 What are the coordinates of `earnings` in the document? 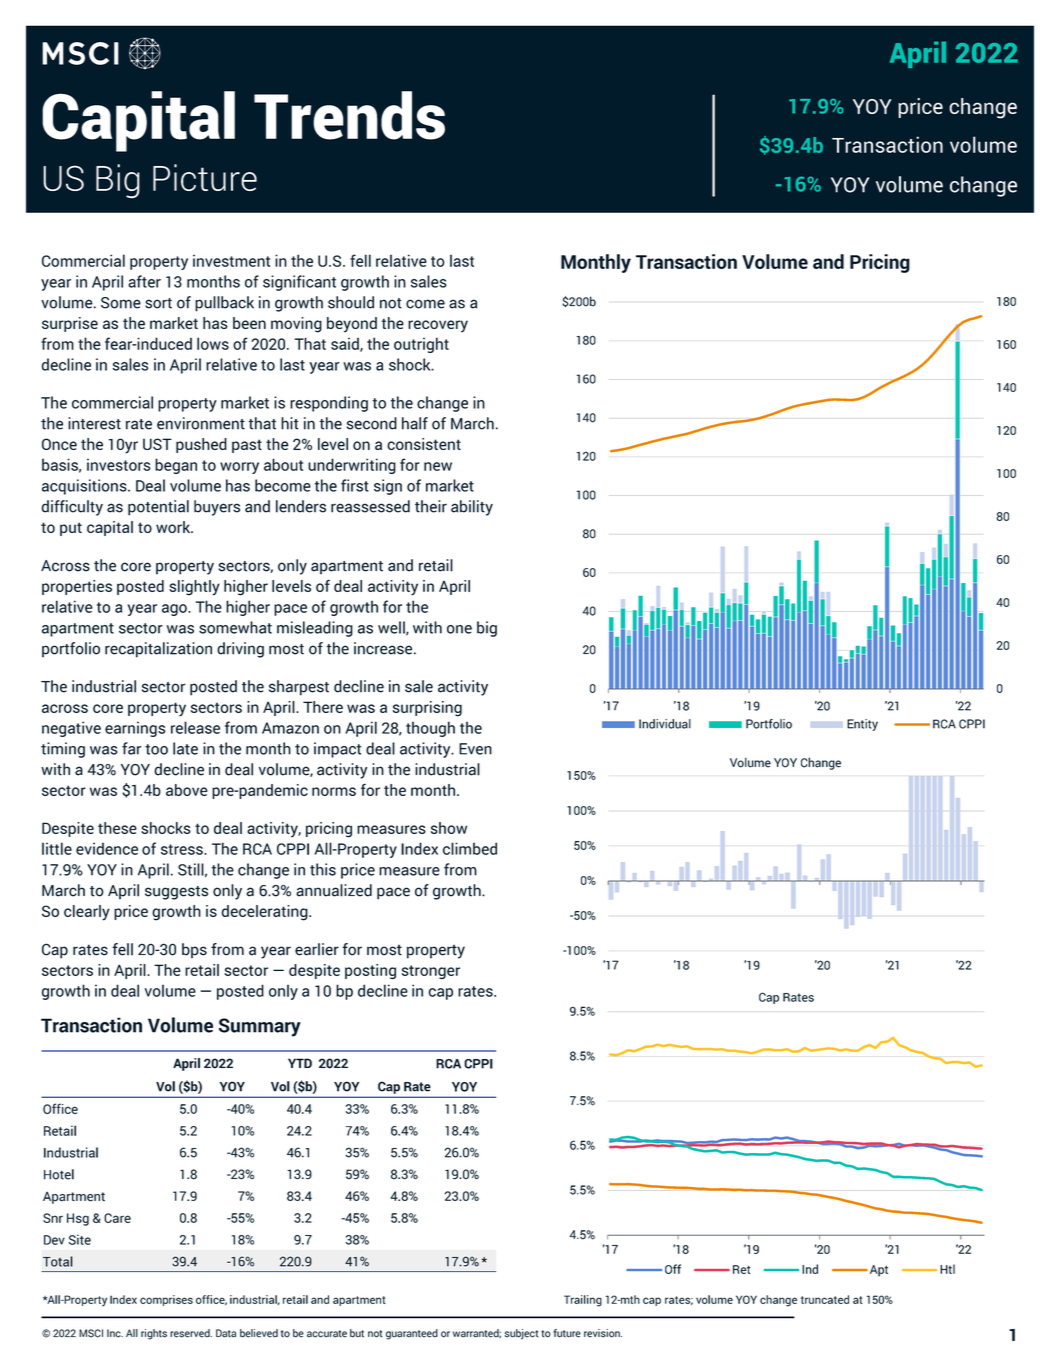 It's located at (135, 729).
